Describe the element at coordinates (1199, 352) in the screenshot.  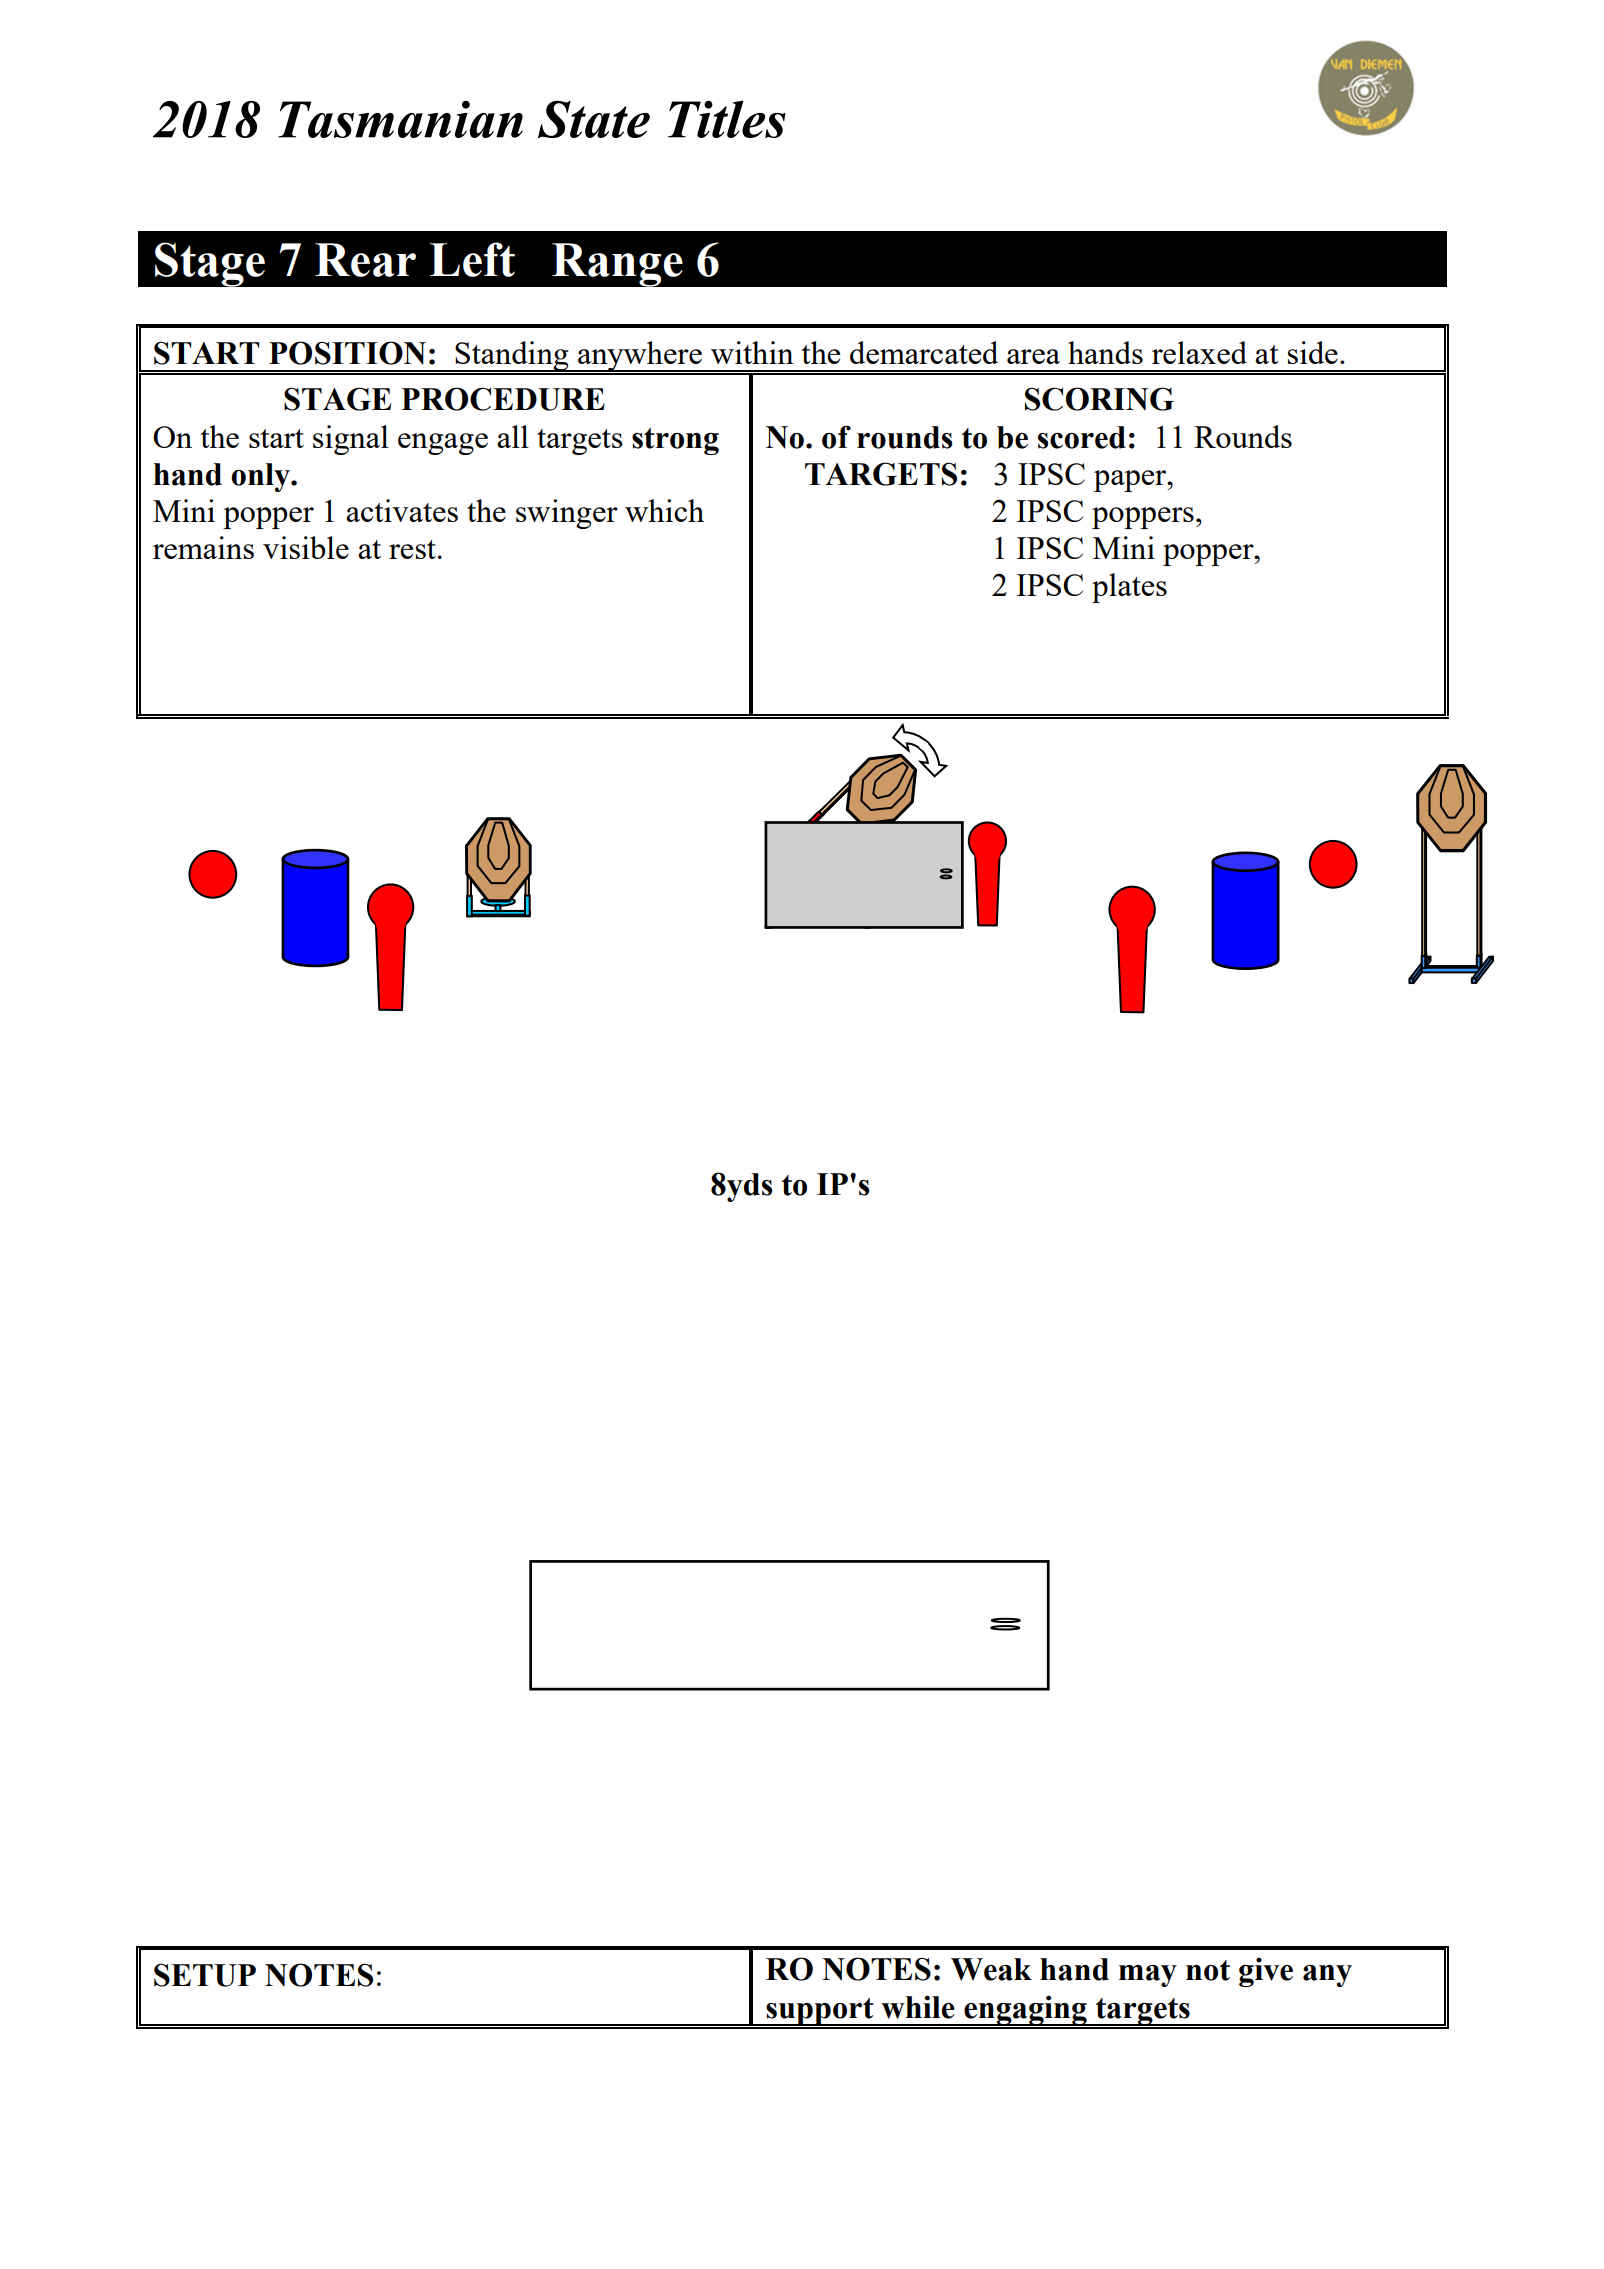
I see `relaxed` at that location.
